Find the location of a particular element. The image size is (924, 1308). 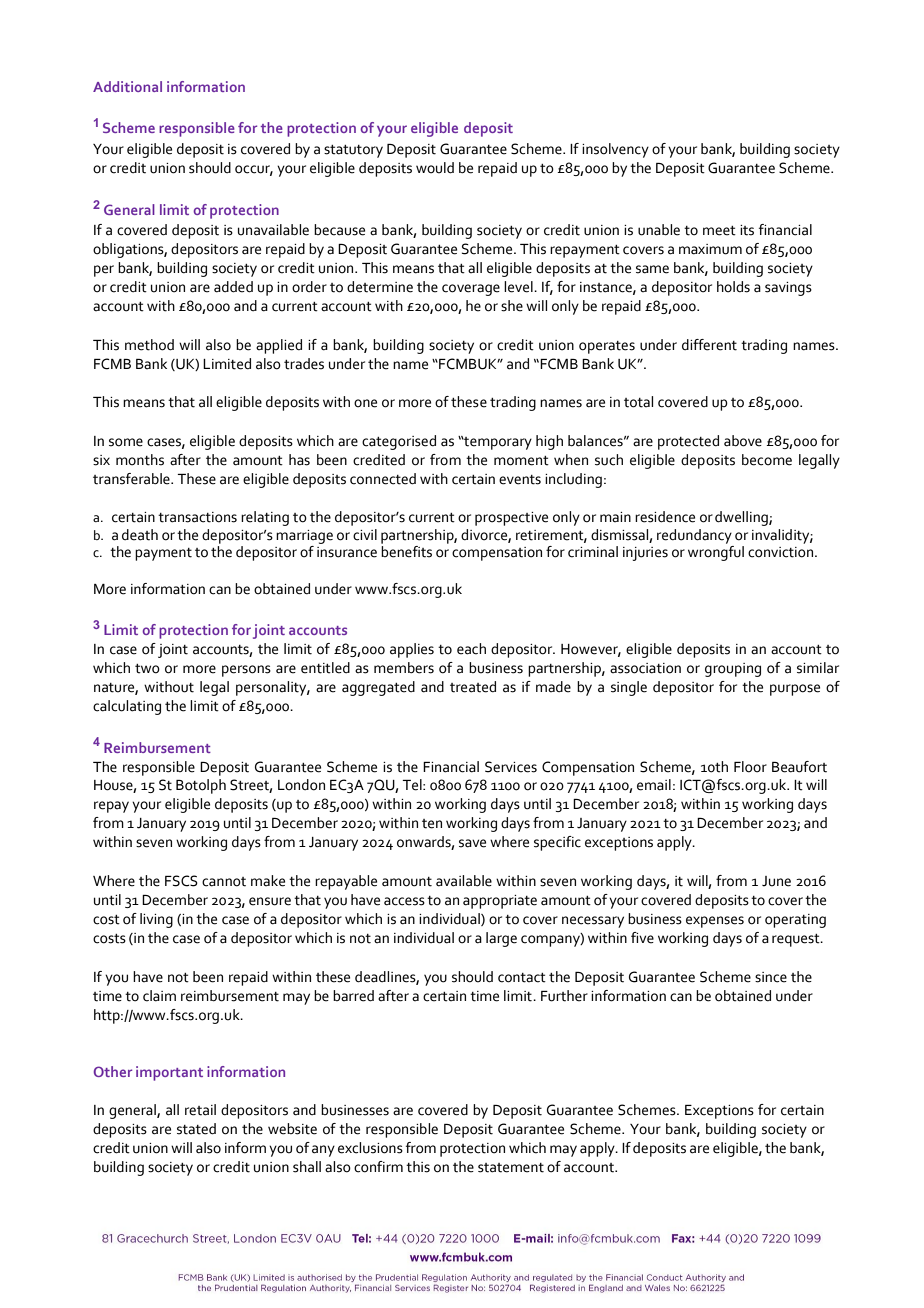

would is located at coordinates (435, 168).
